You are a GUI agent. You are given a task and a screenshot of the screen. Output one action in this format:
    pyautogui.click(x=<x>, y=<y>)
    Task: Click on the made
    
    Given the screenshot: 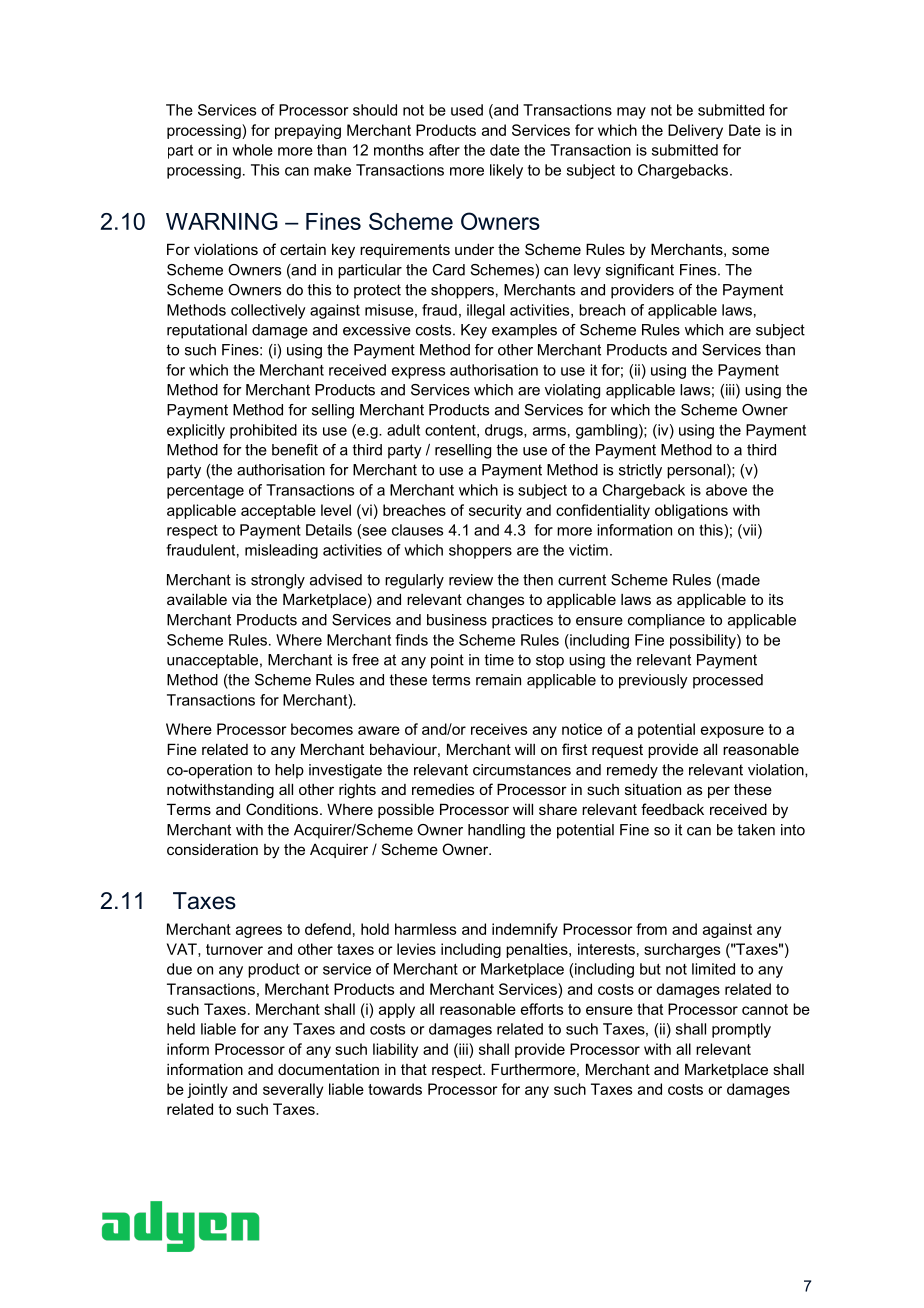 What is the action you would take?
    pyautogui.click(x=740, y=580)
